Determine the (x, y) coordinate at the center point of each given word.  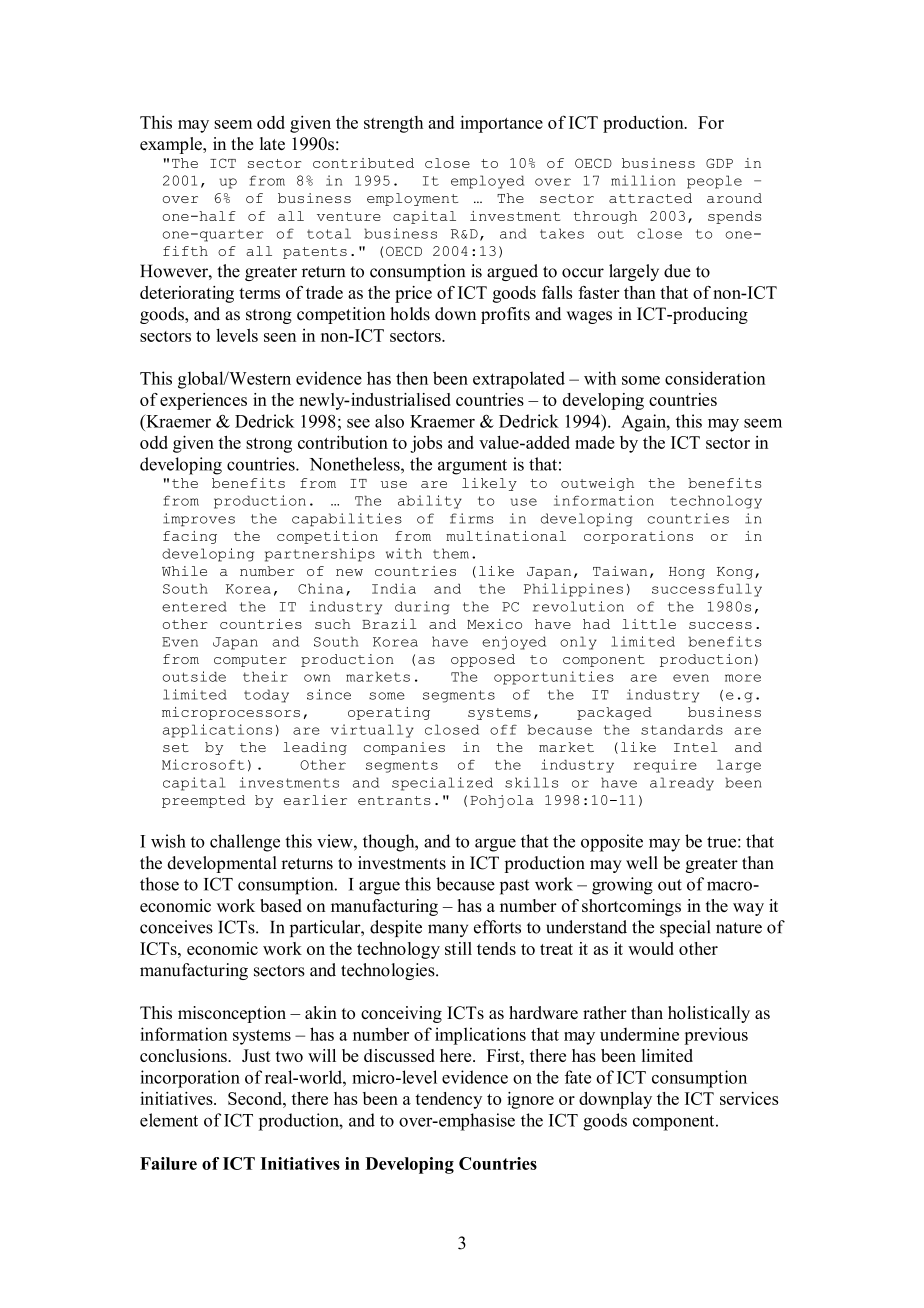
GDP (719, 163)
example (172, 145)
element (169, 1120)
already (682, 784)
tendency (448, 1100)
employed (487, 182)
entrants (394, 800)
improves (199, 520)
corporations (638, 537)
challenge (245, 843)
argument (472, 467)
